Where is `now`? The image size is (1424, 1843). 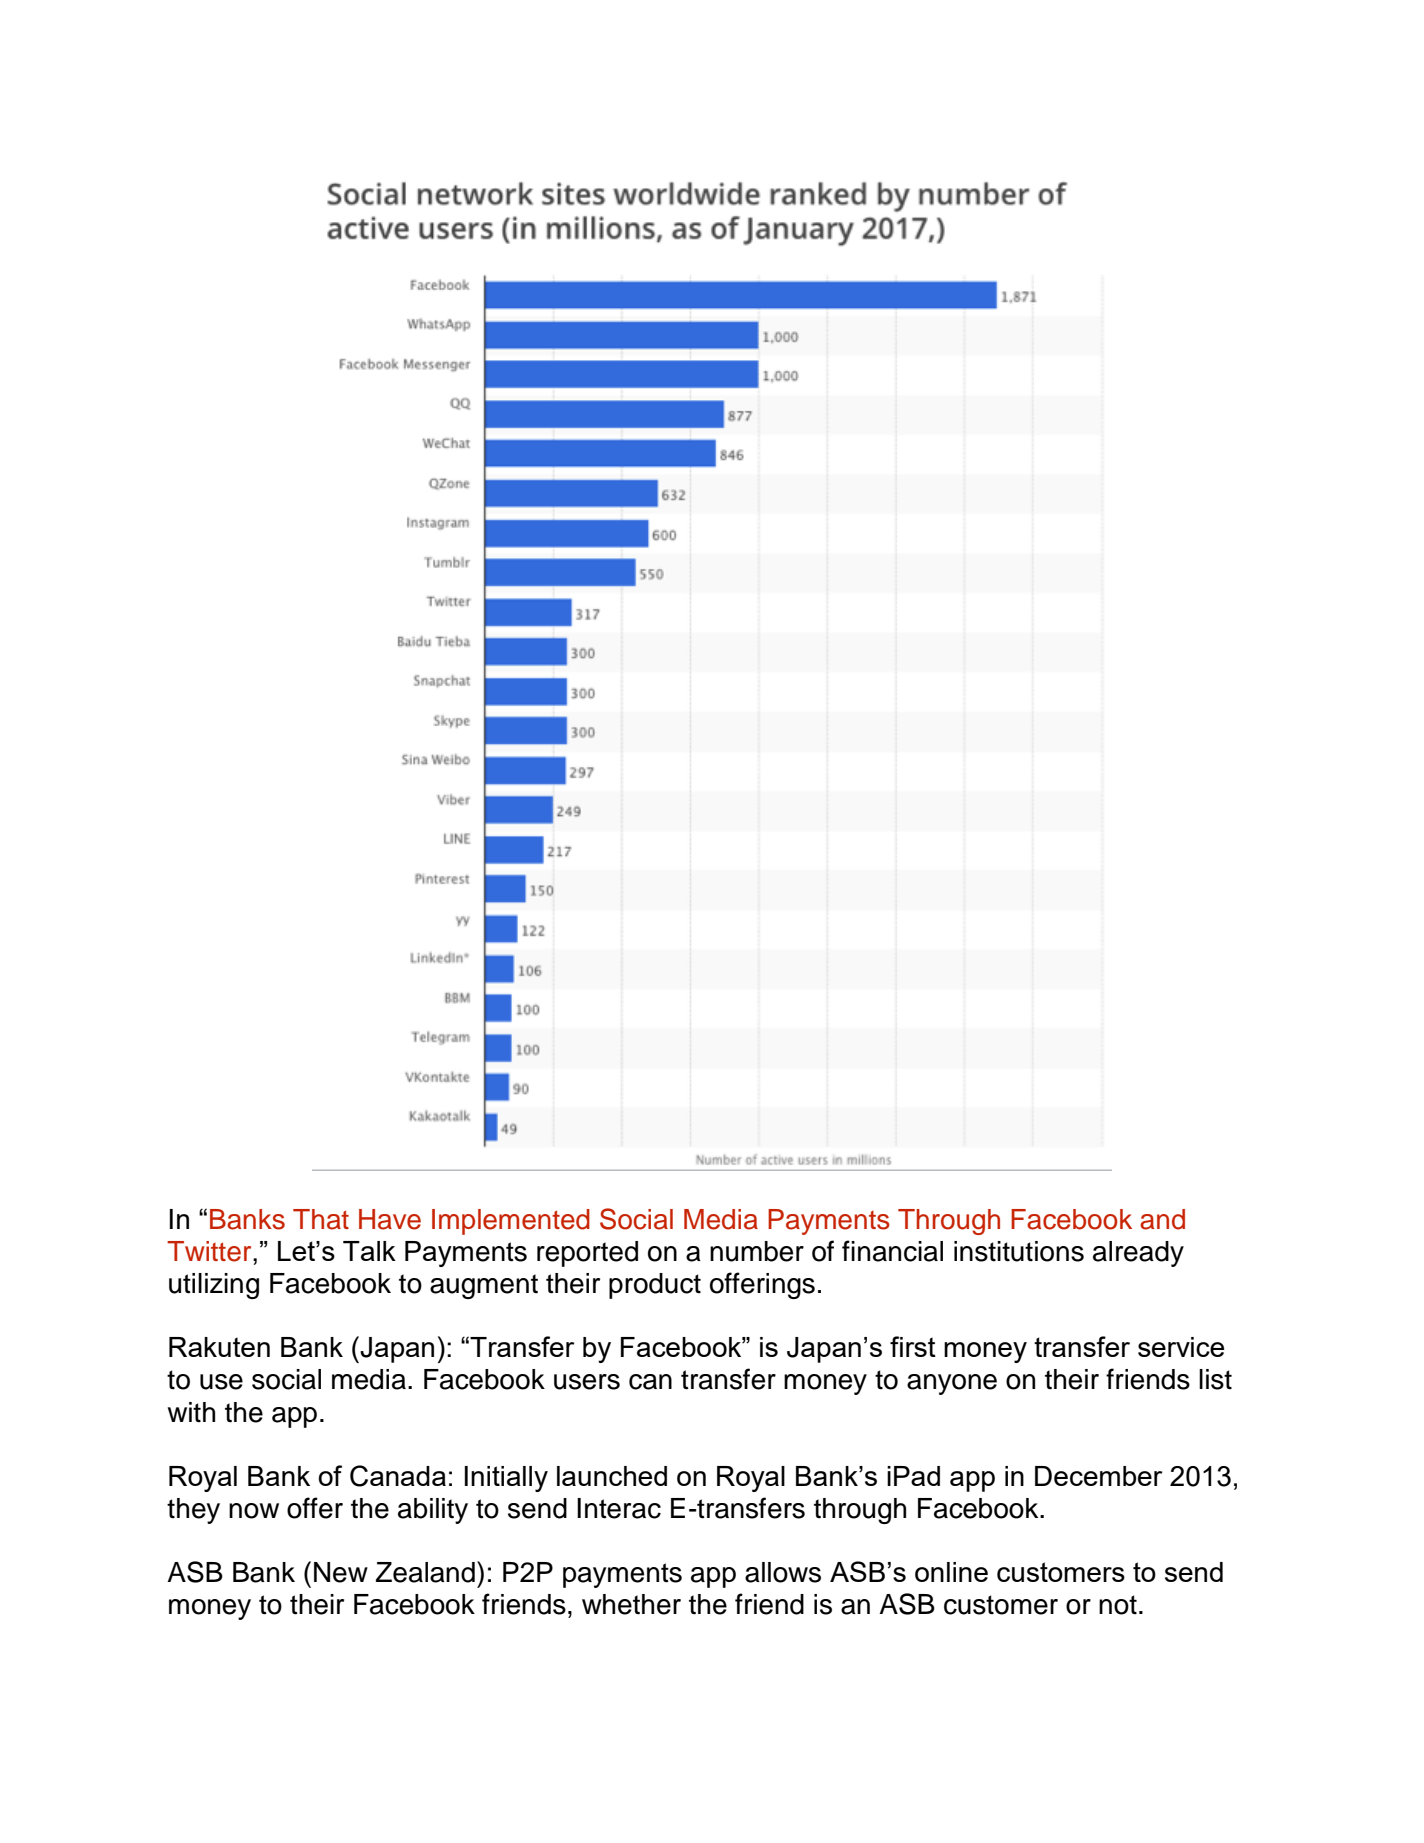 now is located at coordinates (254, 1511).
